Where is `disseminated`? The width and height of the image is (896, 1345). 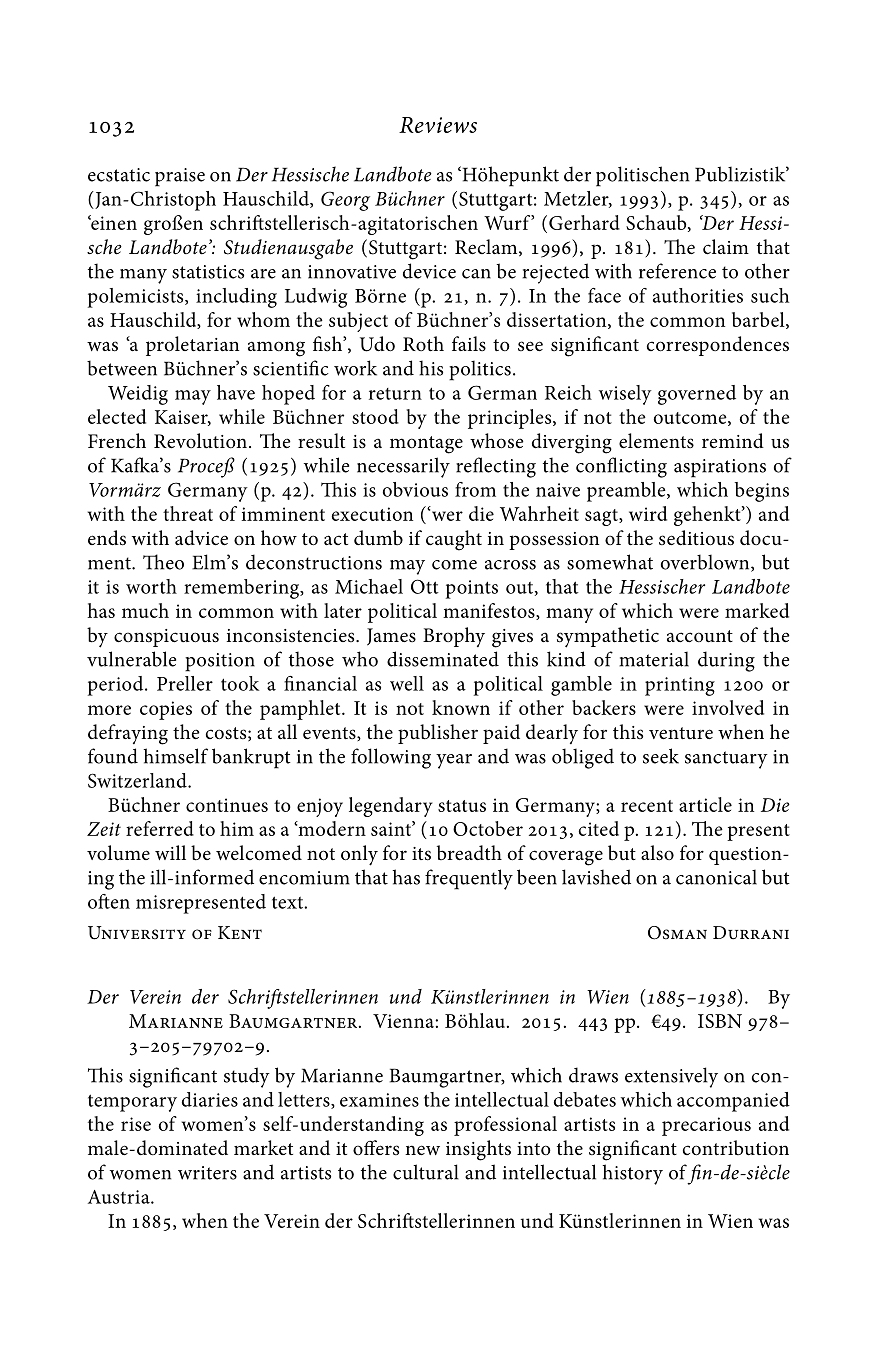 disseminated is located at coordinates (443, 659).
